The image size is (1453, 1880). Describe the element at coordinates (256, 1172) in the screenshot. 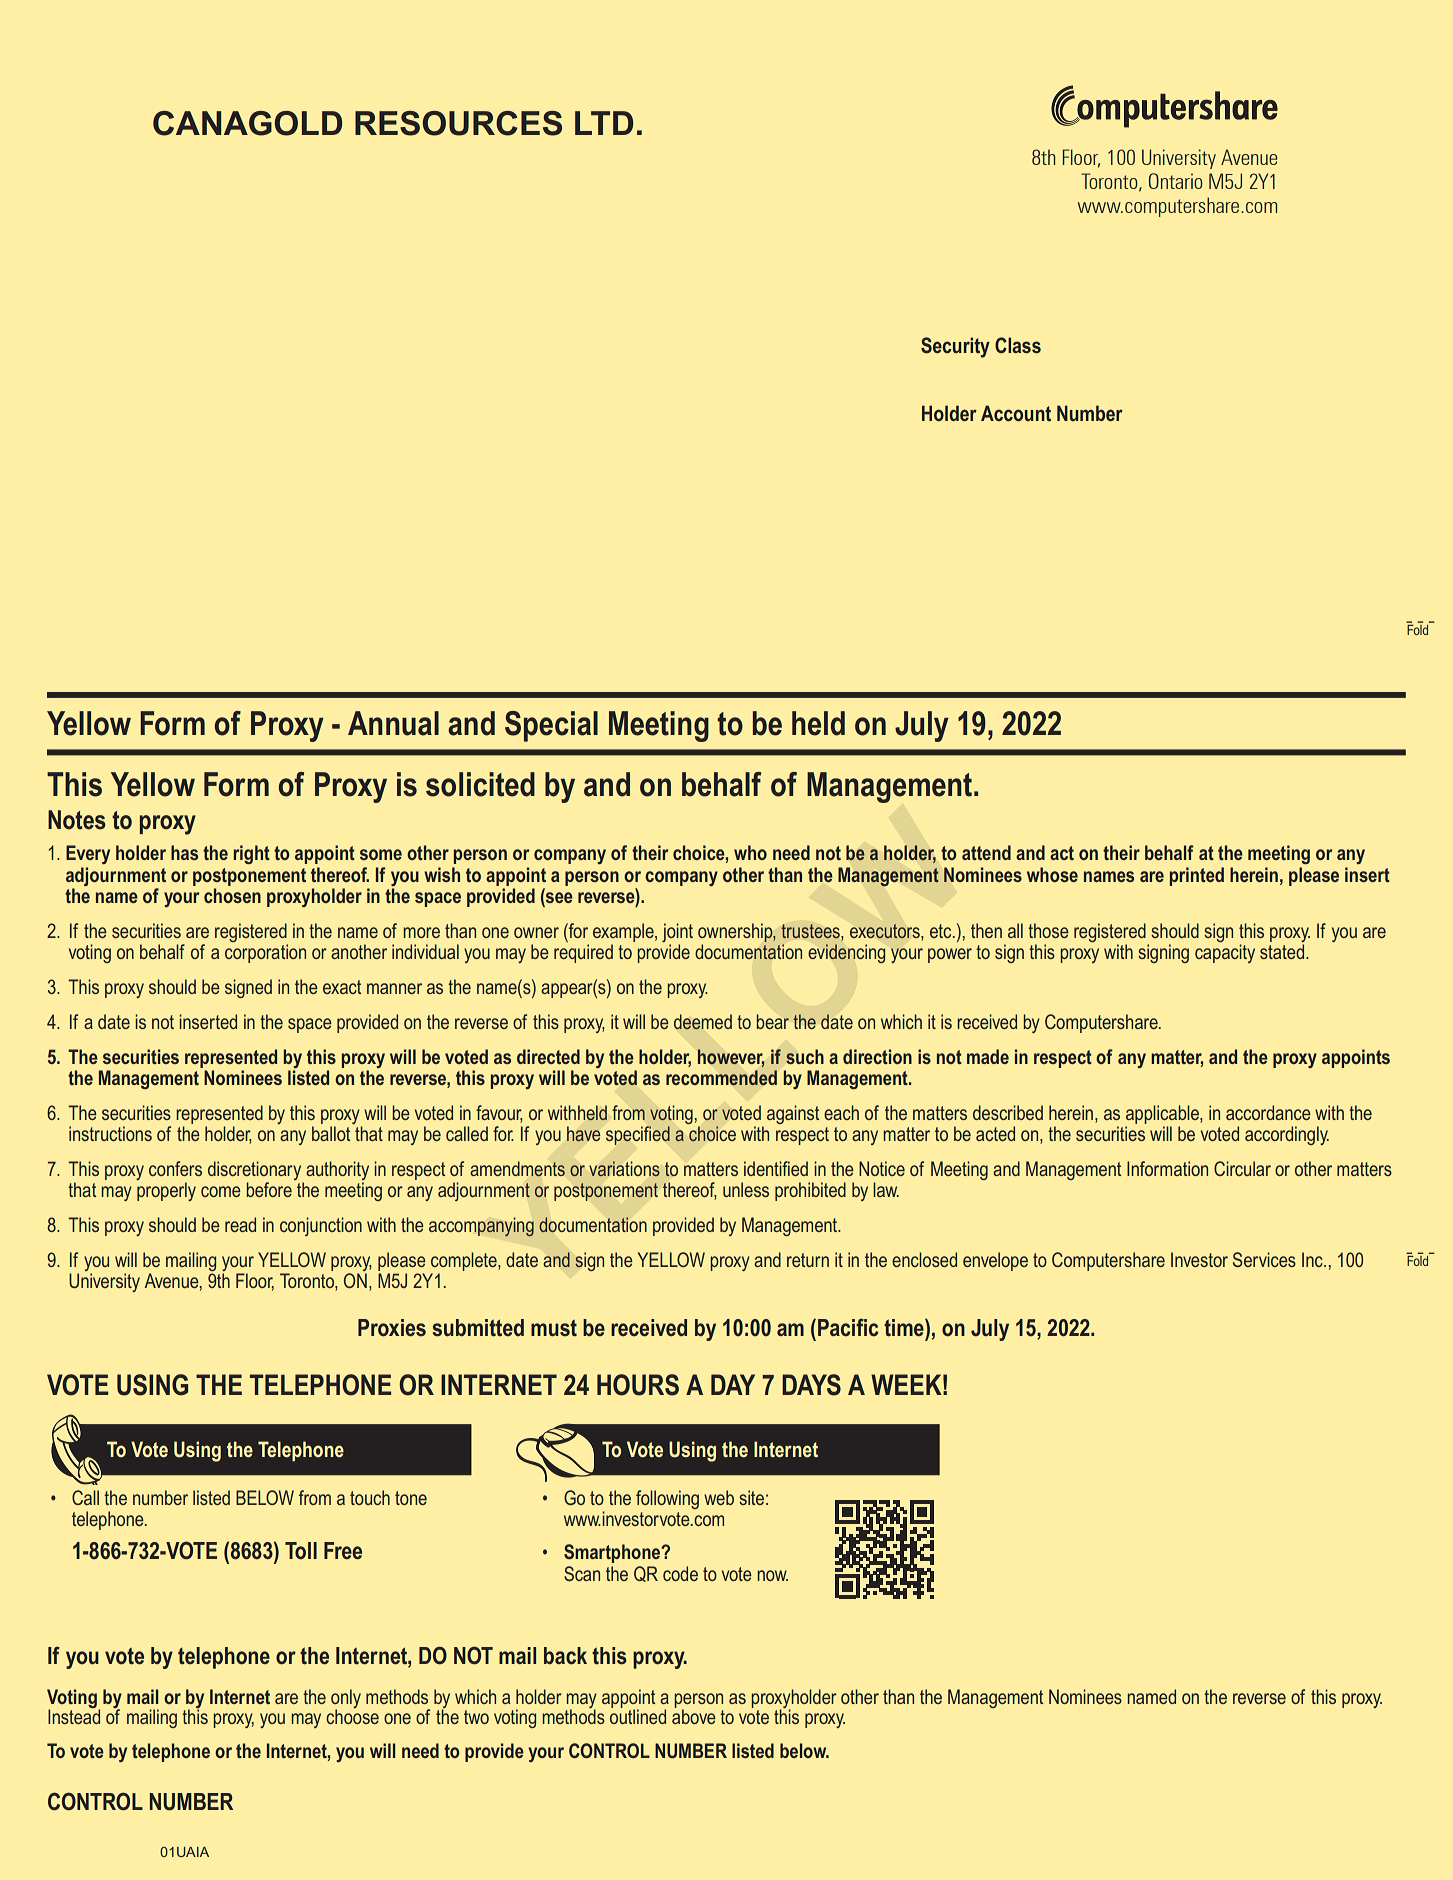

I see `discretionary` at that location.
